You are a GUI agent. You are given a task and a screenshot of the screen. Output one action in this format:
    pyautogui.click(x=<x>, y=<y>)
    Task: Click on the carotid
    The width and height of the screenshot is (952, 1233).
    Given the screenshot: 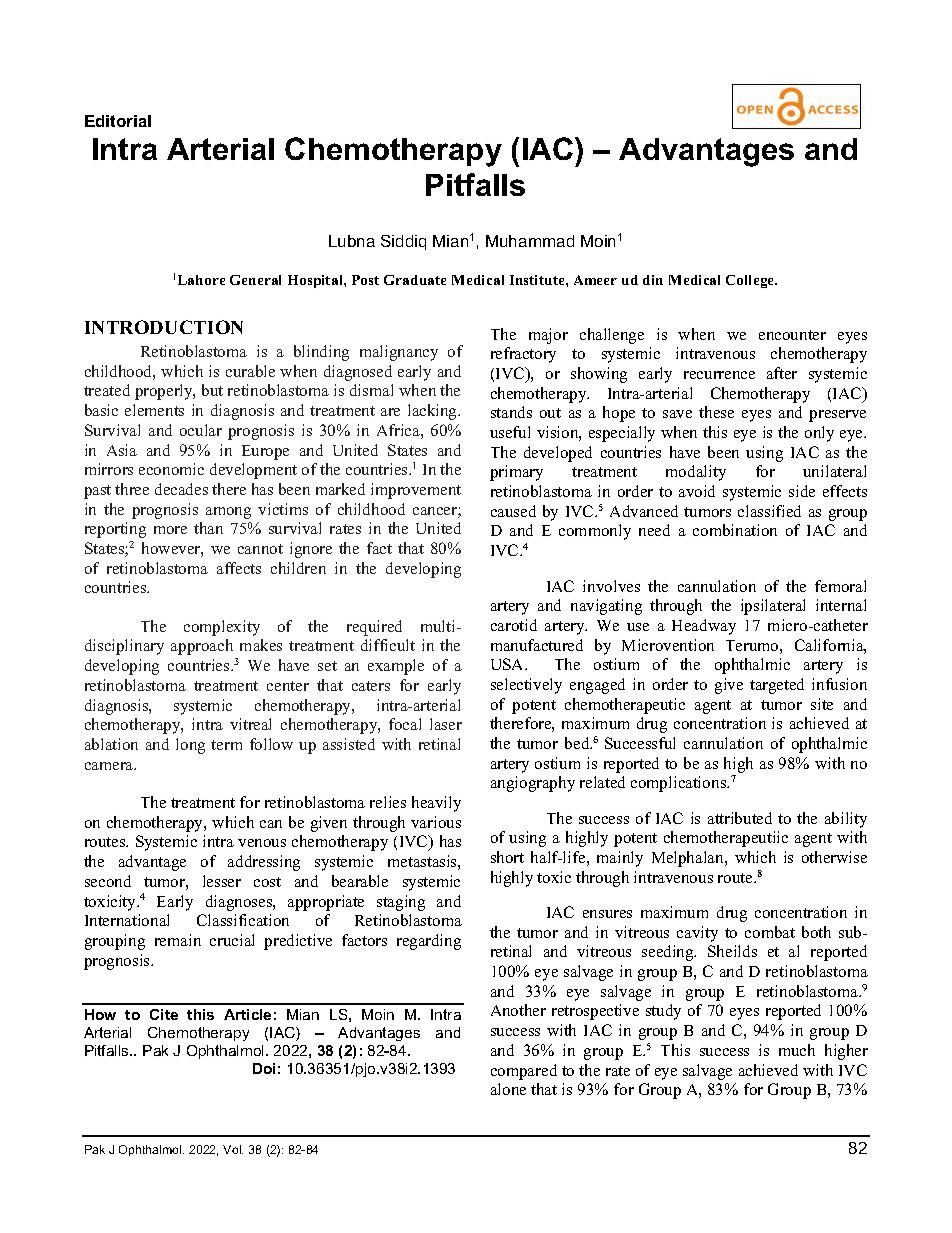 What is the action you would take?
    pyautogui.click(x=514, y=625)
